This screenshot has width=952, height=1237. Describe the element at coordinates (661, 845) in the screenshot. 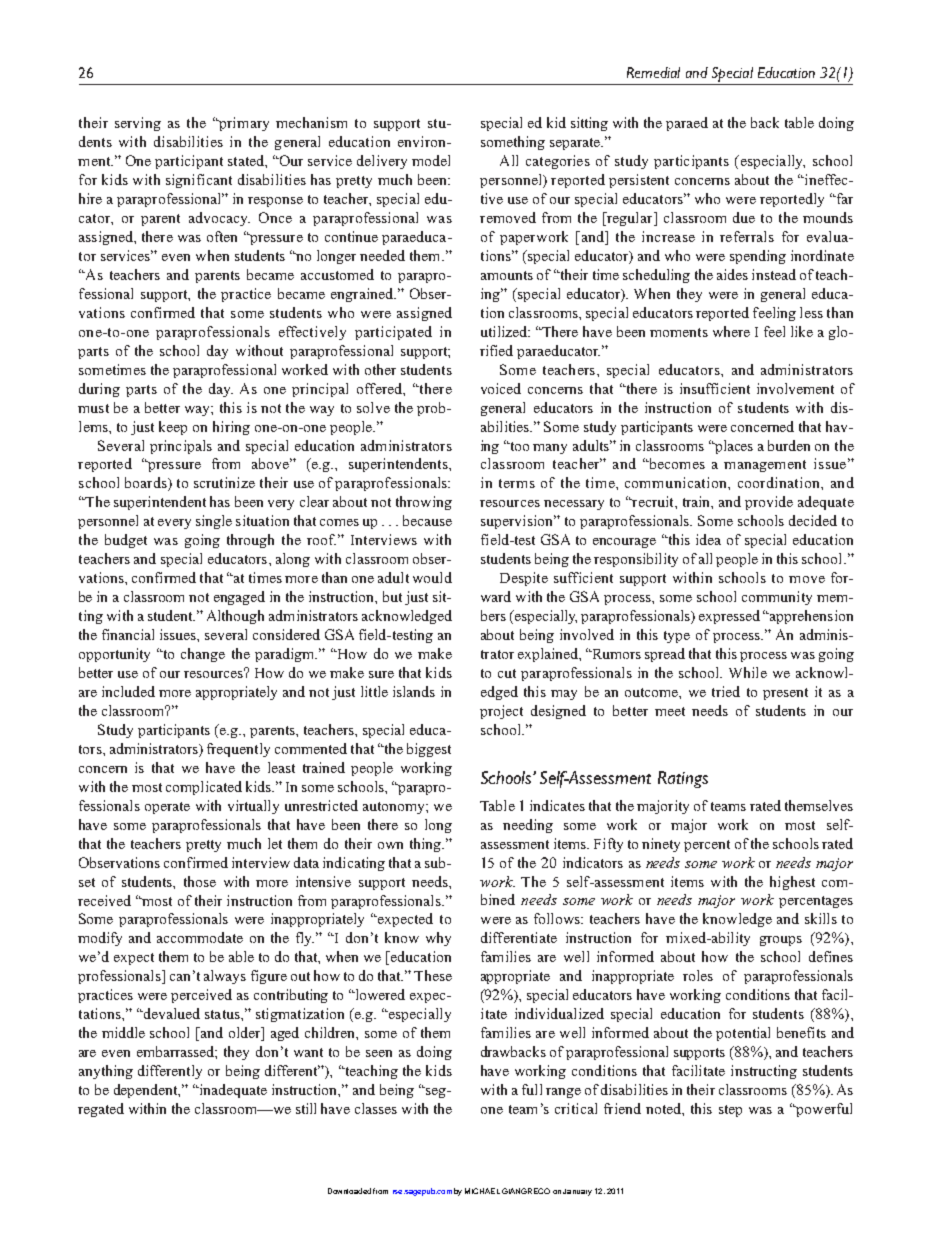

I see `ninety` at that location.
